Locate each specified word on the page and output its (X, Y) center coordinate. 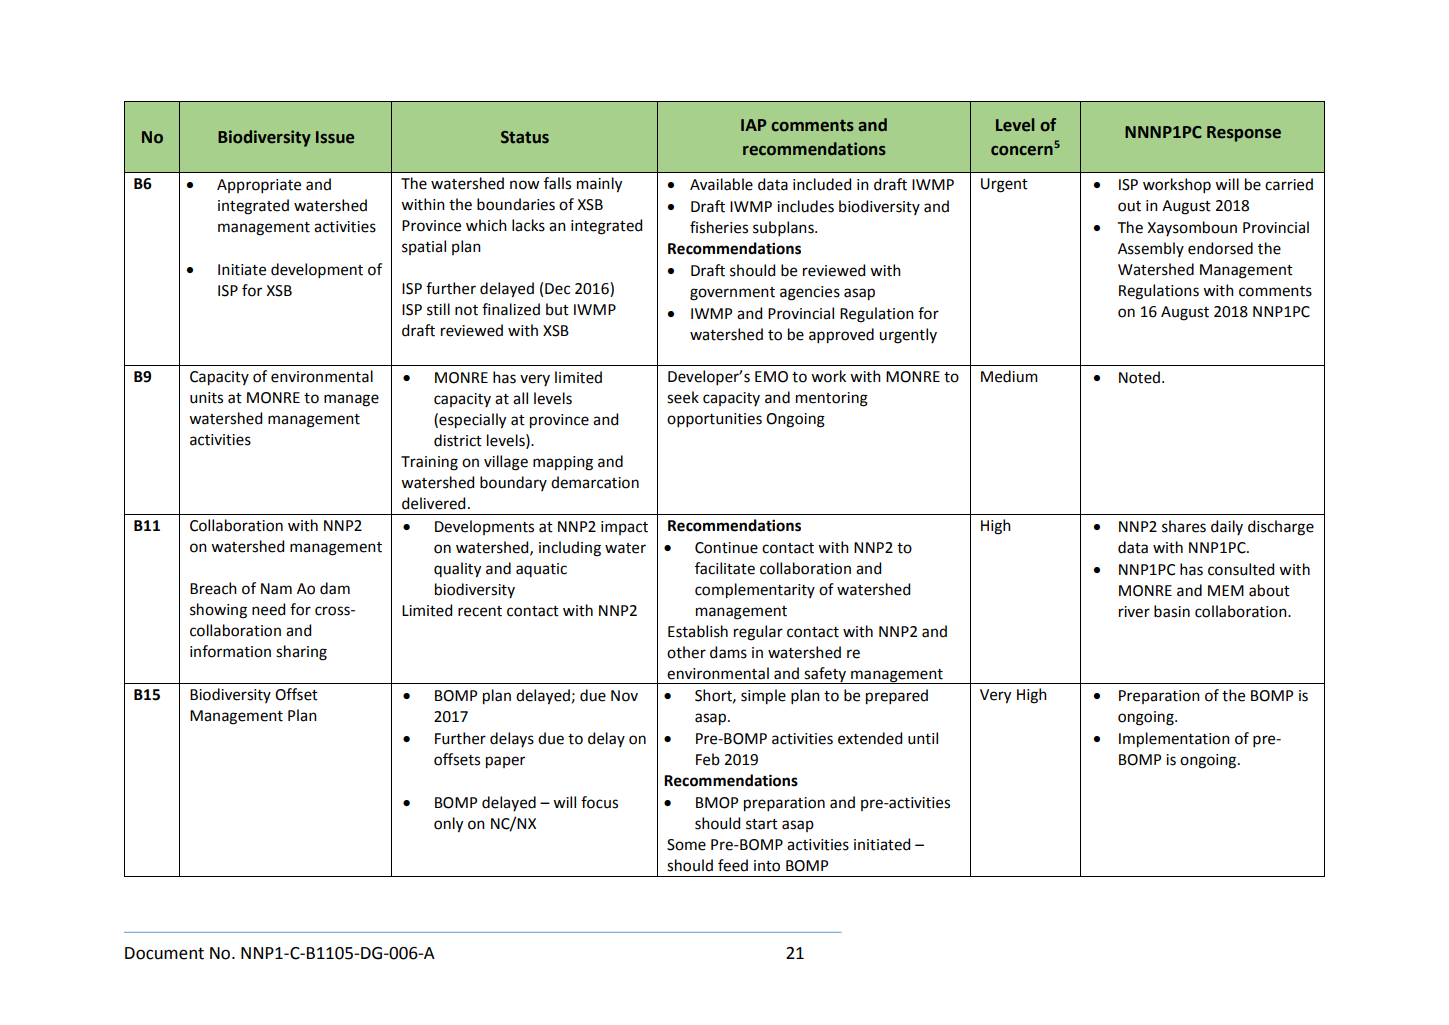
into (767, 866)
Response (1244, 134)
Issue (335, 137)
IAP (753, 125)
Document (164, 953)
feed (733, 865)
